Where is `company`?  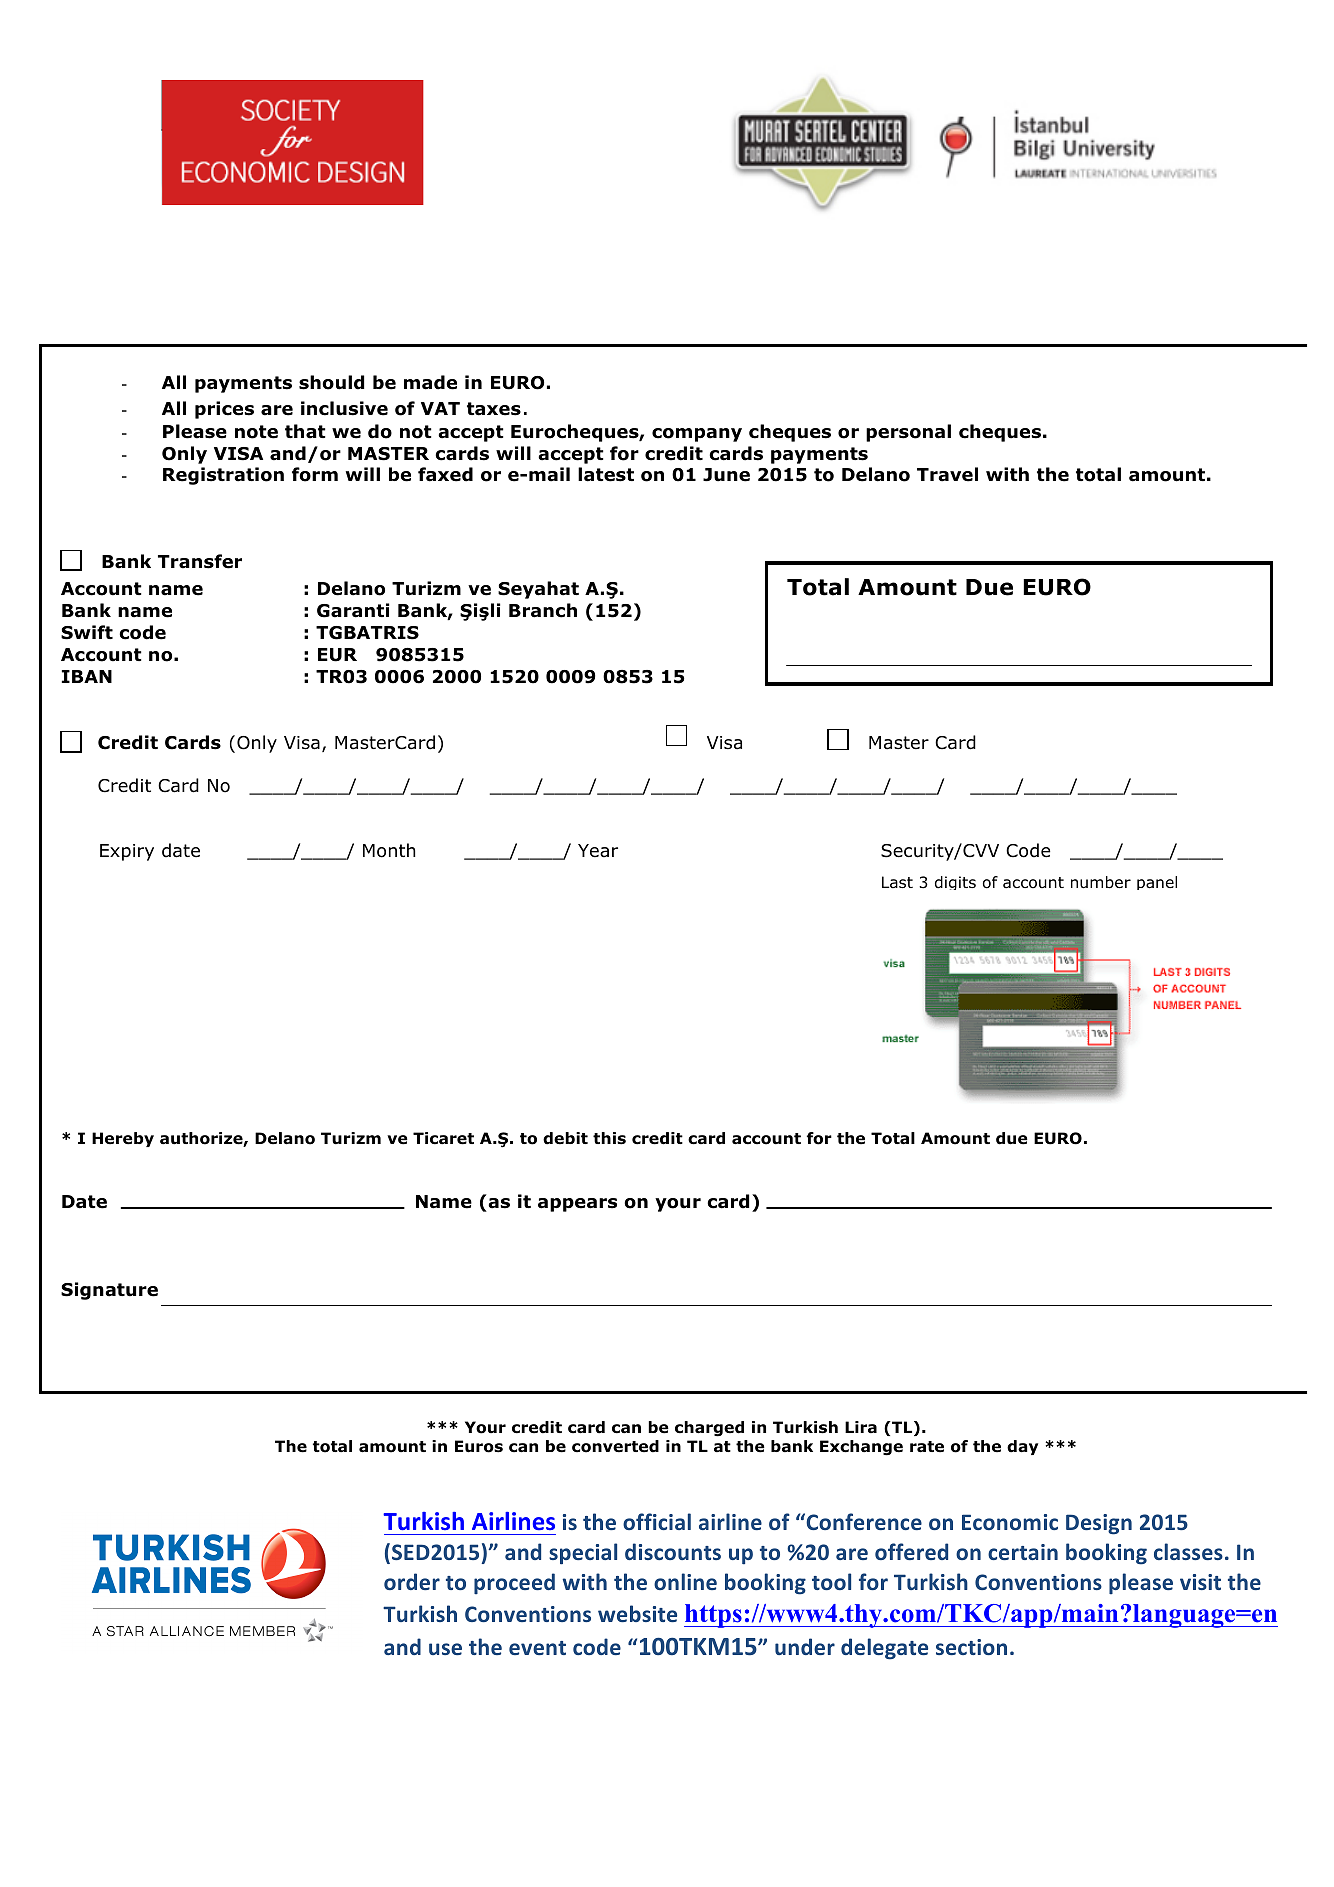
company is located at coordinates (697, 435).
